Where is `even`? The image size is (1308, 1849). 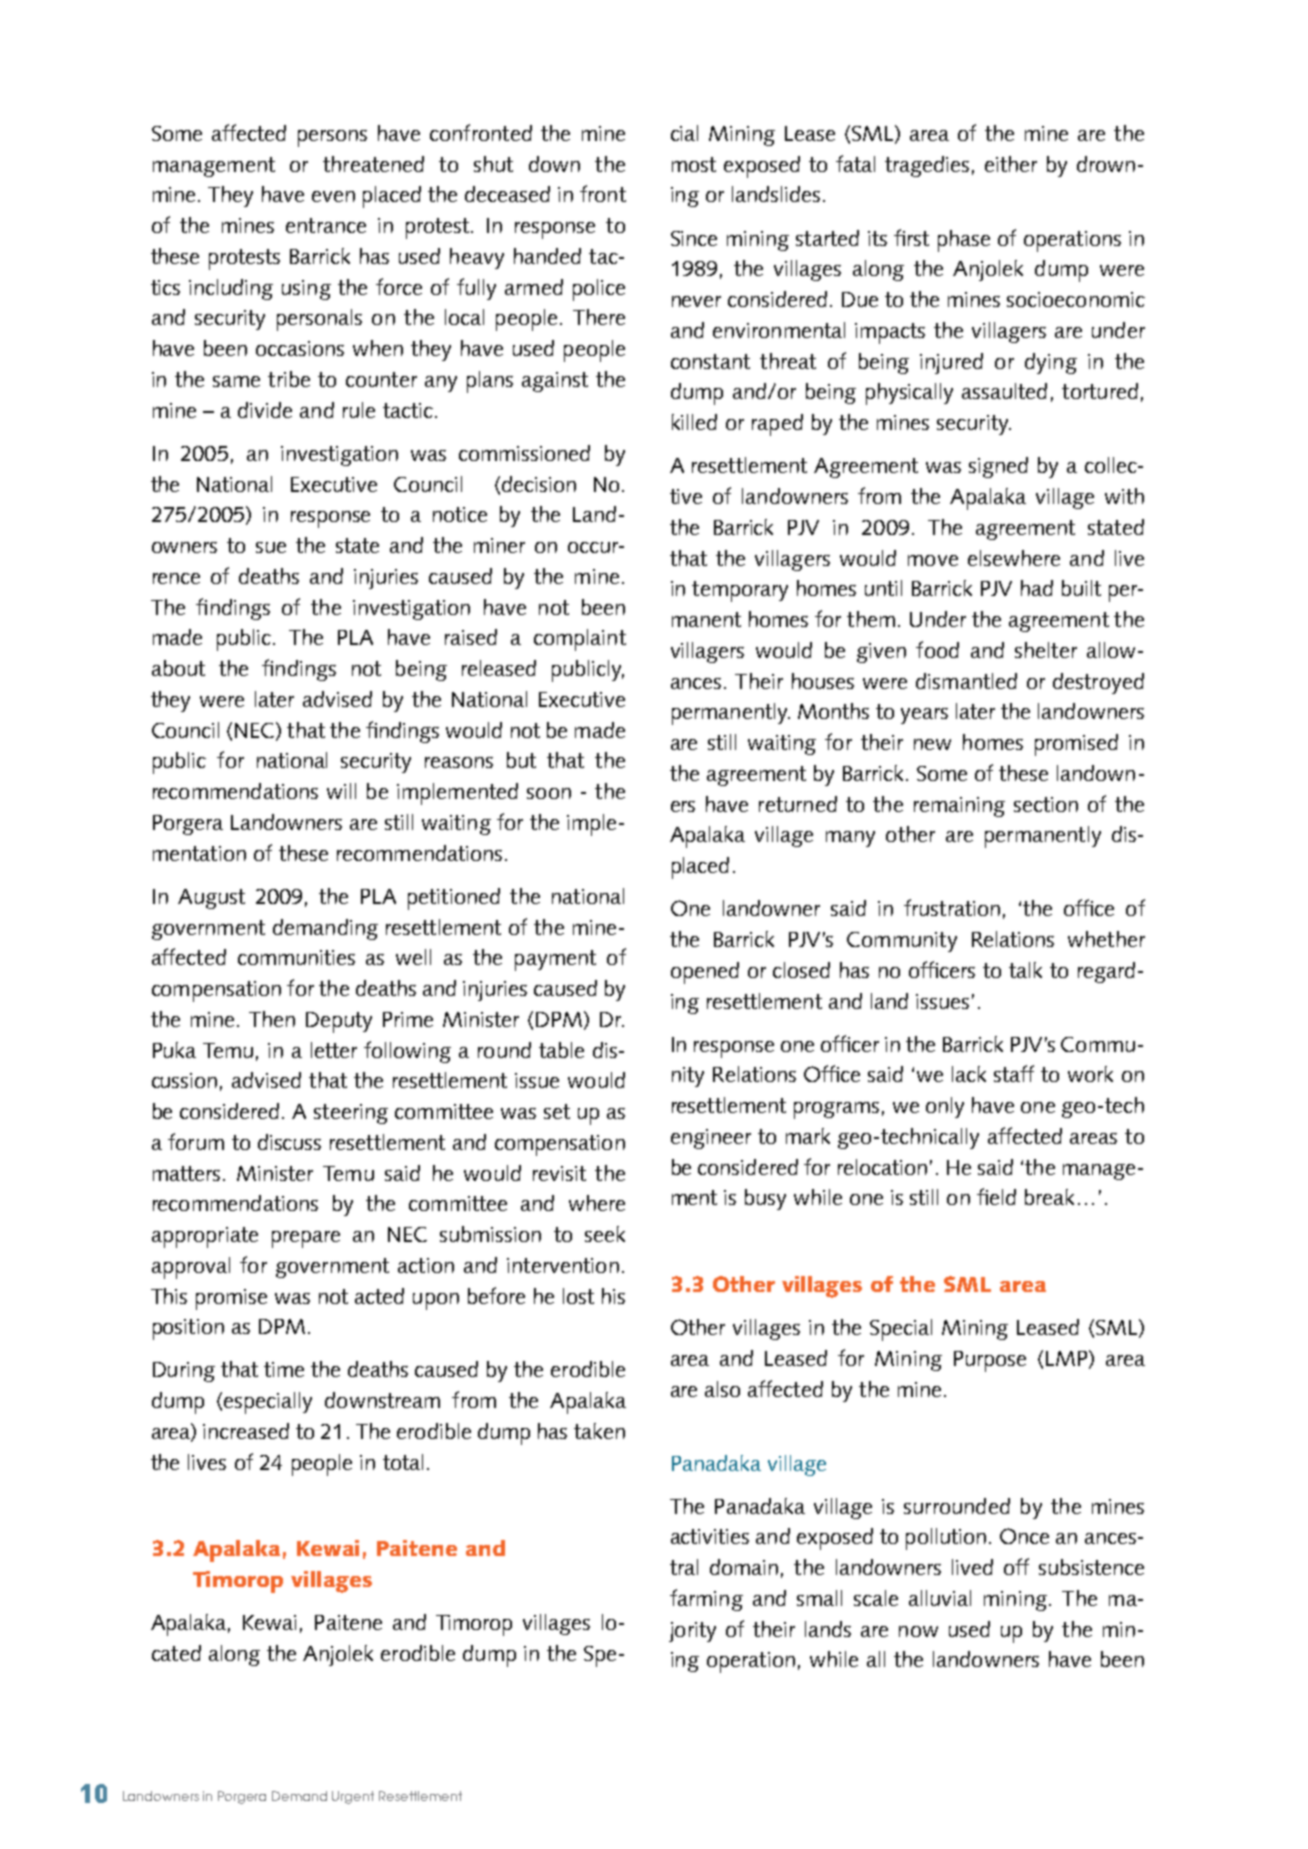 even is located at coordinates (333, 196).
